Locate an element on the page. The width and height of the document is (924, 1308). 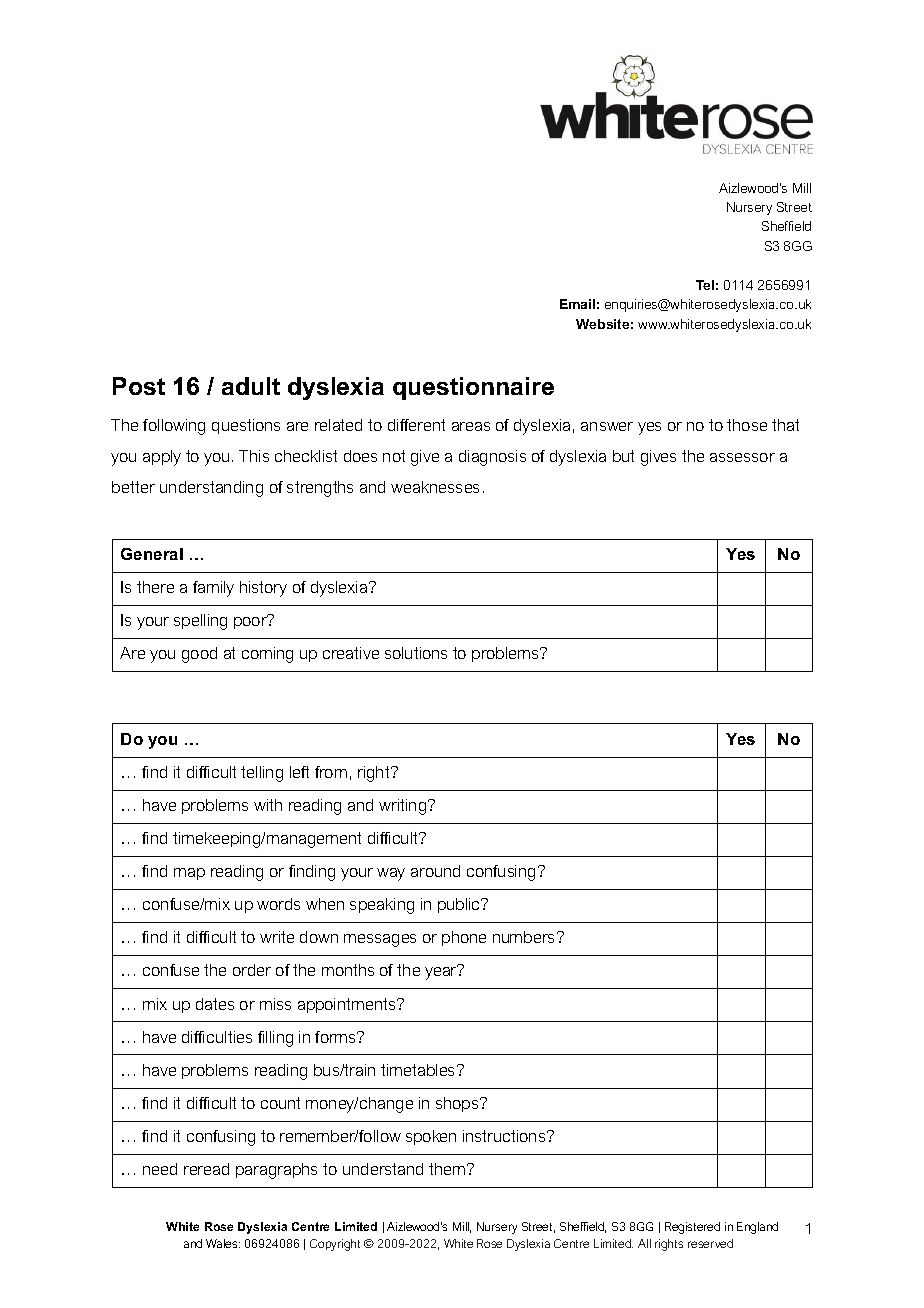
those is located at coordinates (747, 425).
